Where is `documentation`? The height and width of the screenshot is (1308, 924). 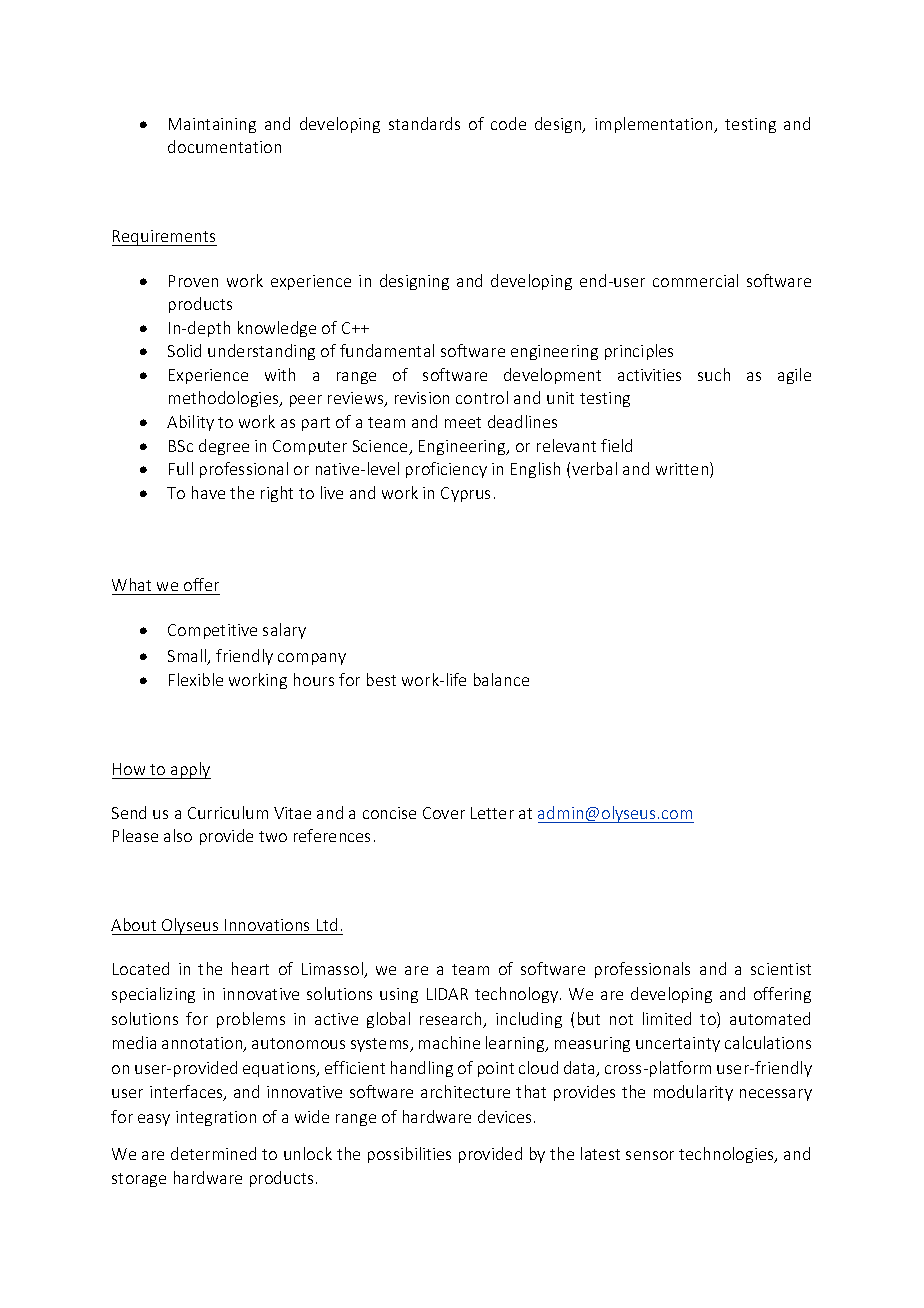 documentation is located at coordinates (224, 146).
